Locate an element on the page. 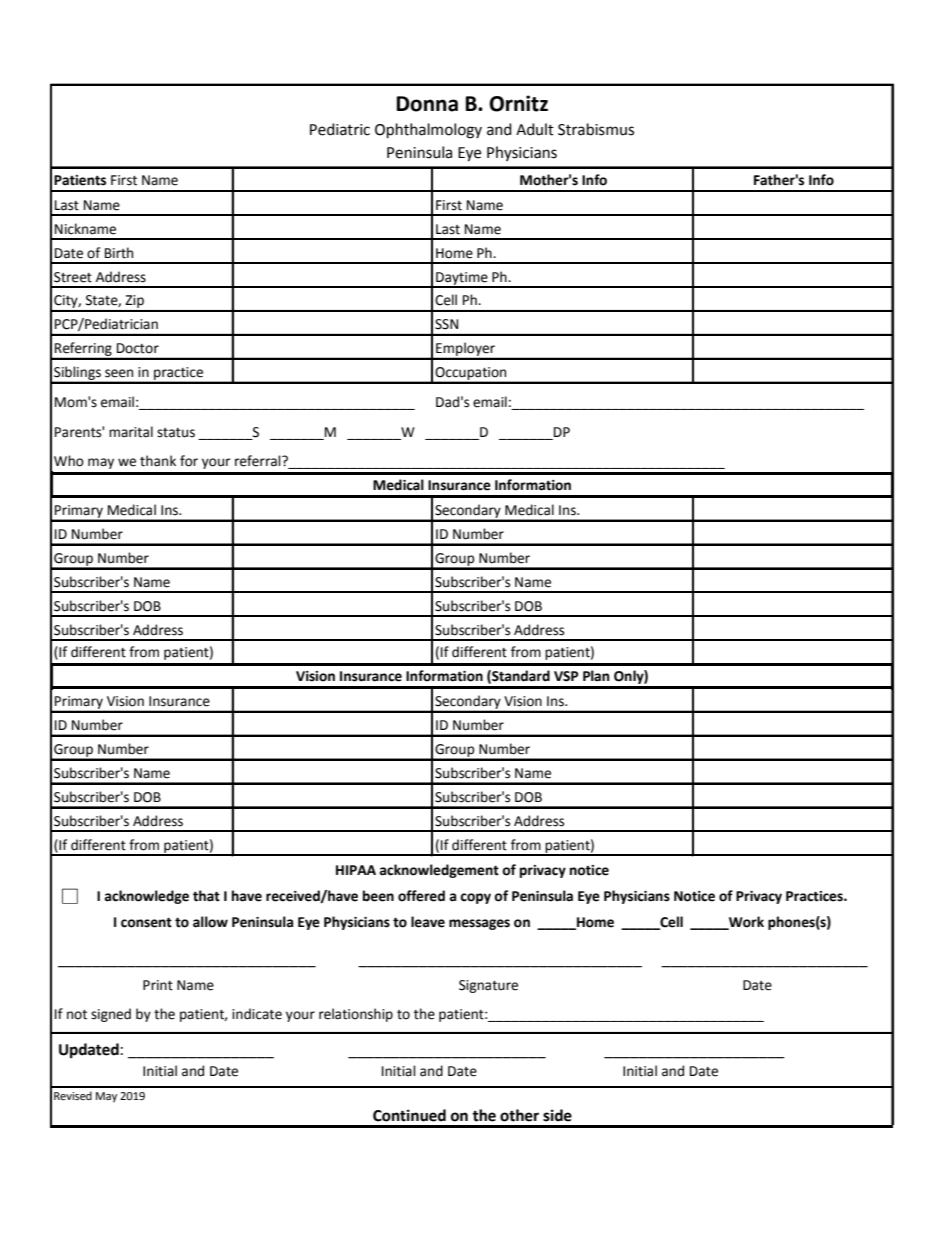  Employer is located at coordinates (465, 350).
